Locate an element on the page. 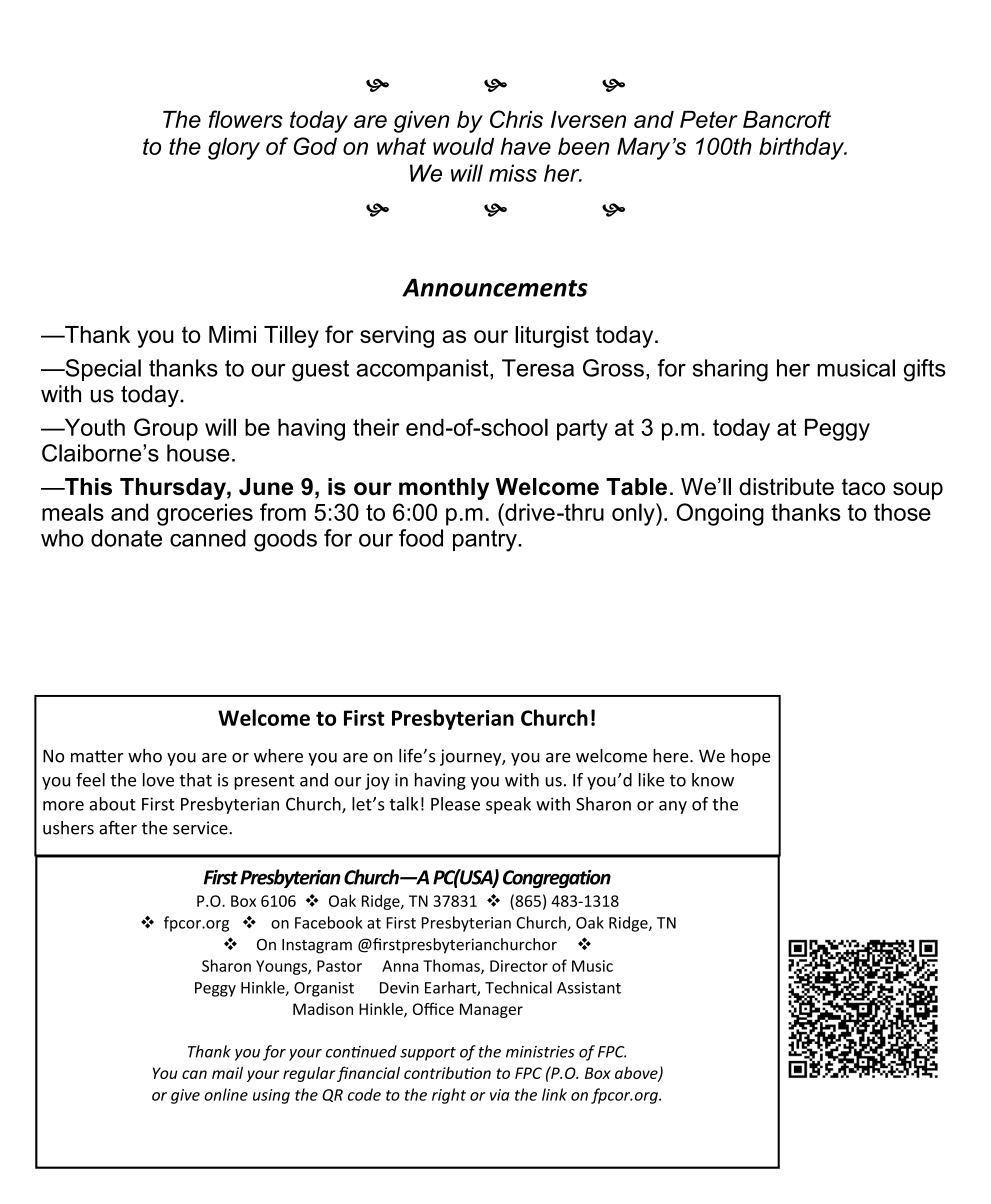  glory is located at coordinates (234, 148).
